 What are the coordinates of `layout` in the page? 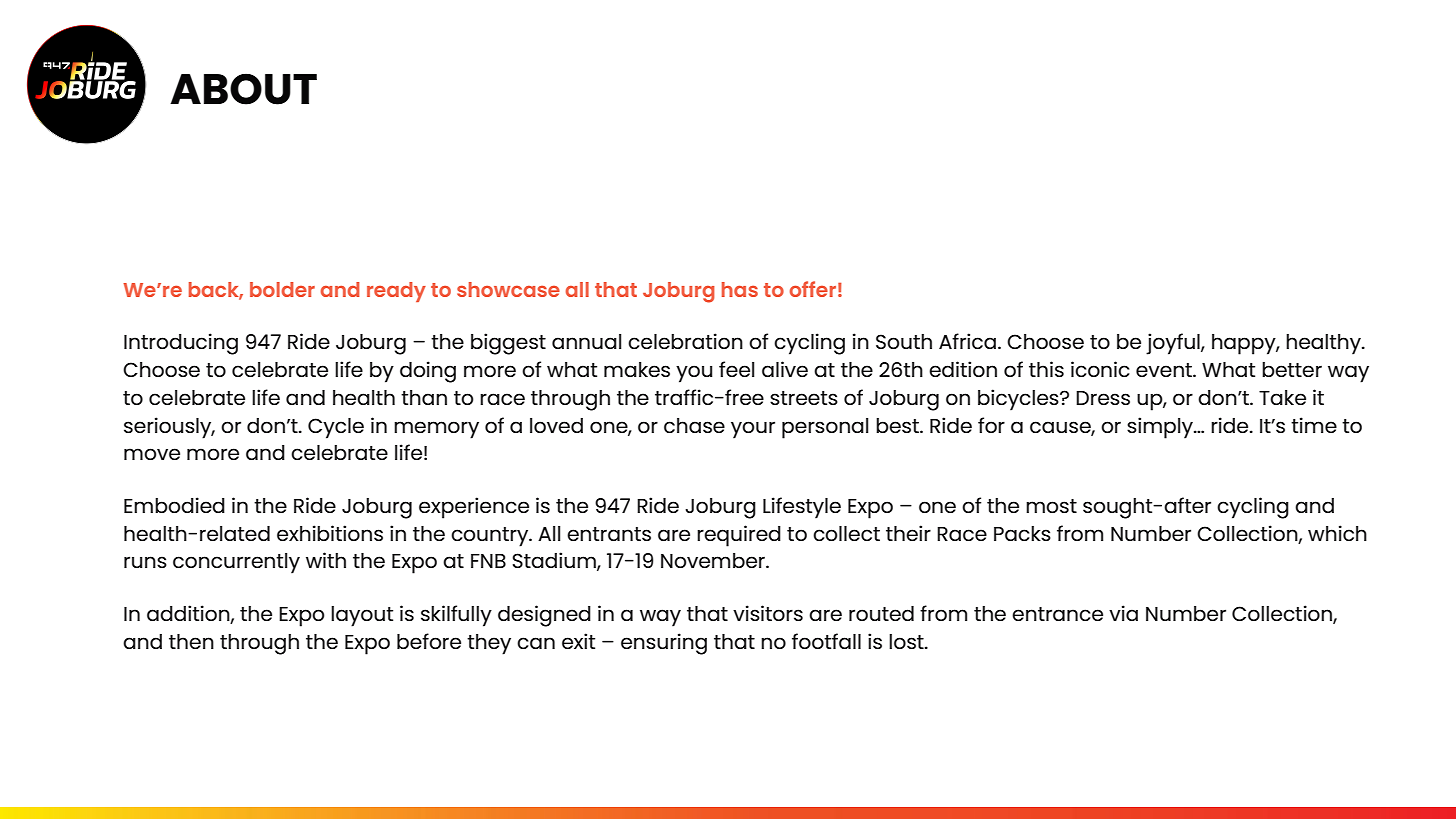 It's located at (362, 616).
